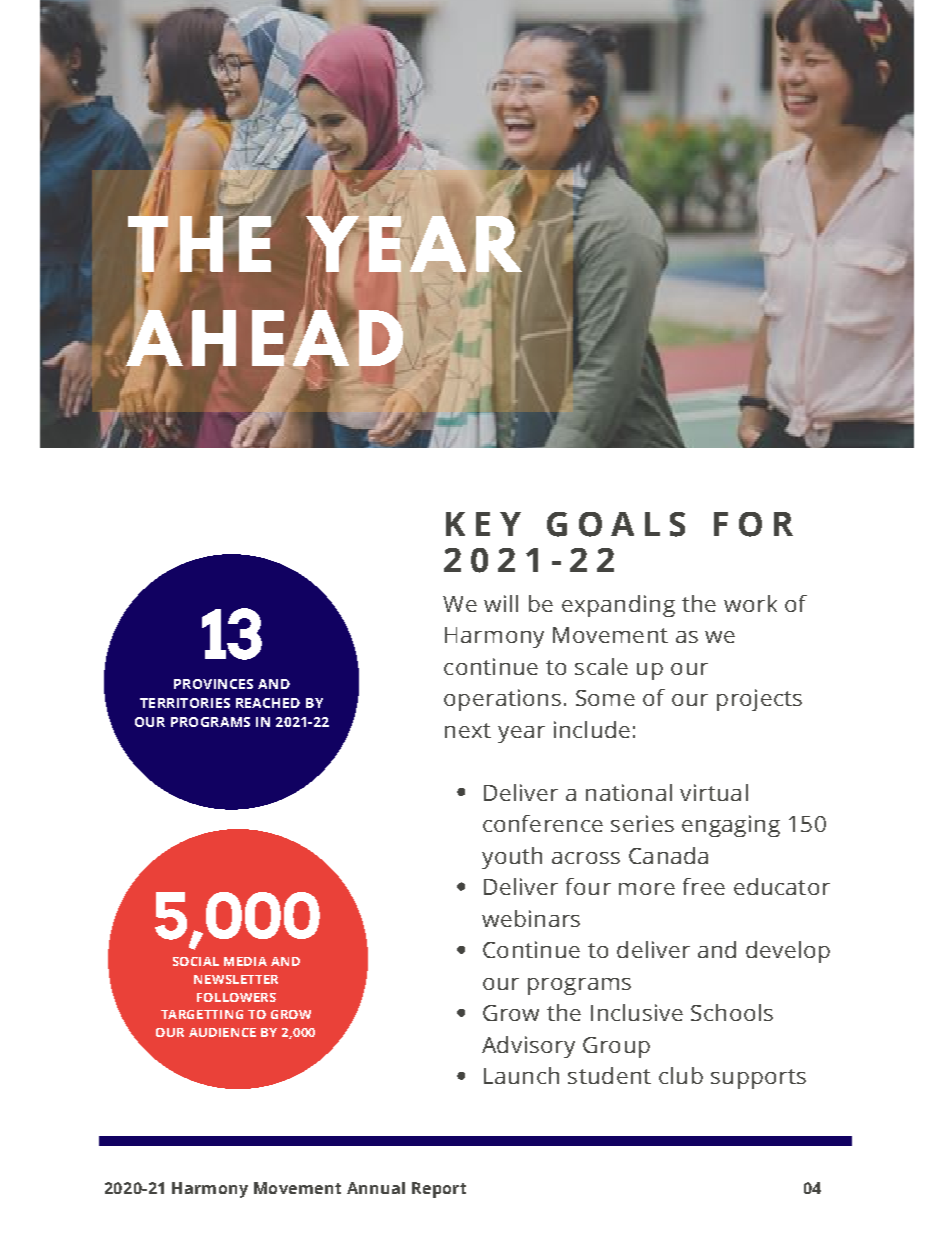 This screenshot has height=1233, width=952. What do you see at coordinates (528, 1047) in the screenshot?
I see `Advisory` at bounding box center [528, 1047].
